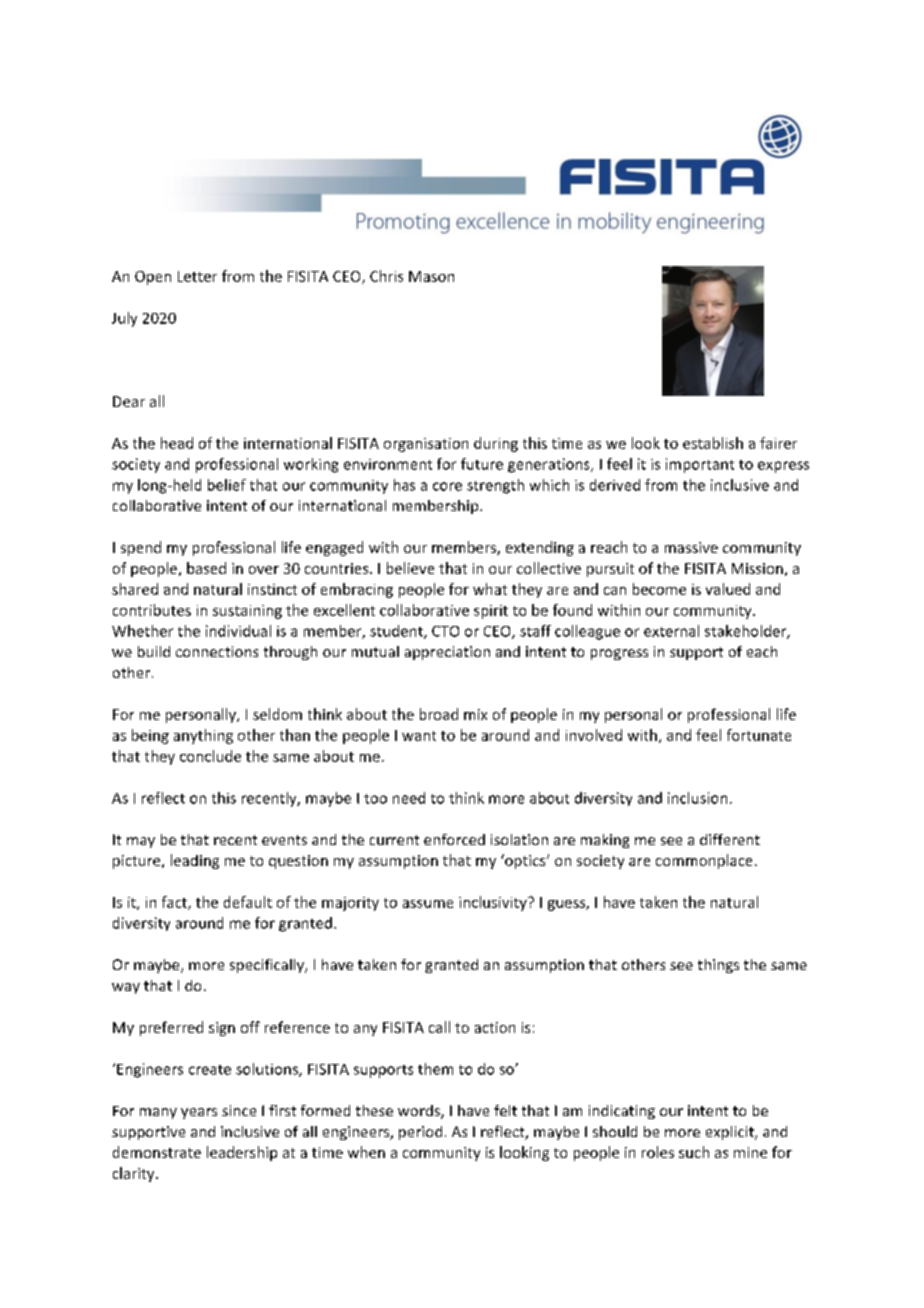 The width and height of the document is (924, 1308). Describe the element at coordinates (242, 1153) in the document. I see `leadership` at that location.
